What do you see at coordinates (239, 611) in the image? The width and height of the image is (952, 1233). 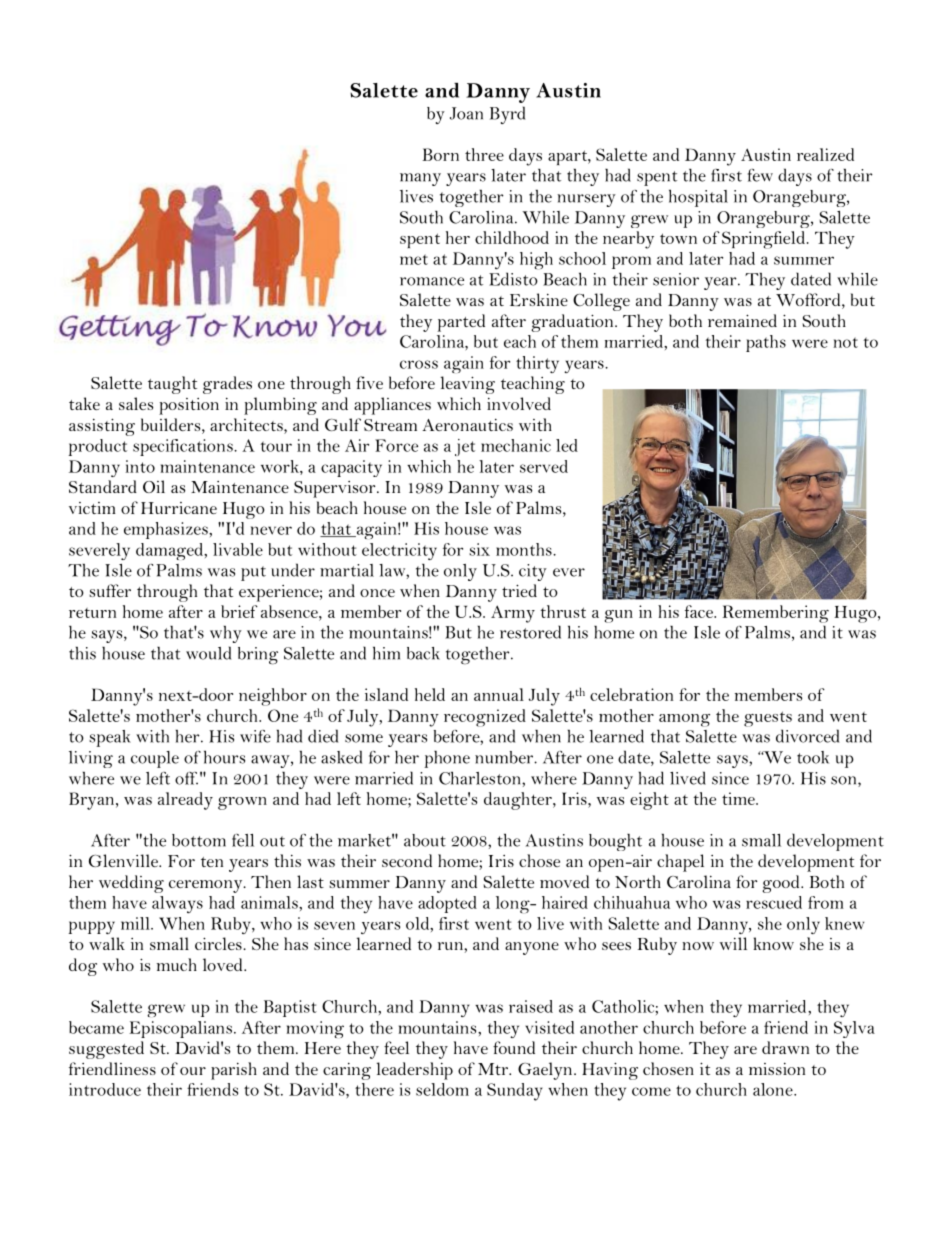 I see `brief` at bounding box center [239, 611].
